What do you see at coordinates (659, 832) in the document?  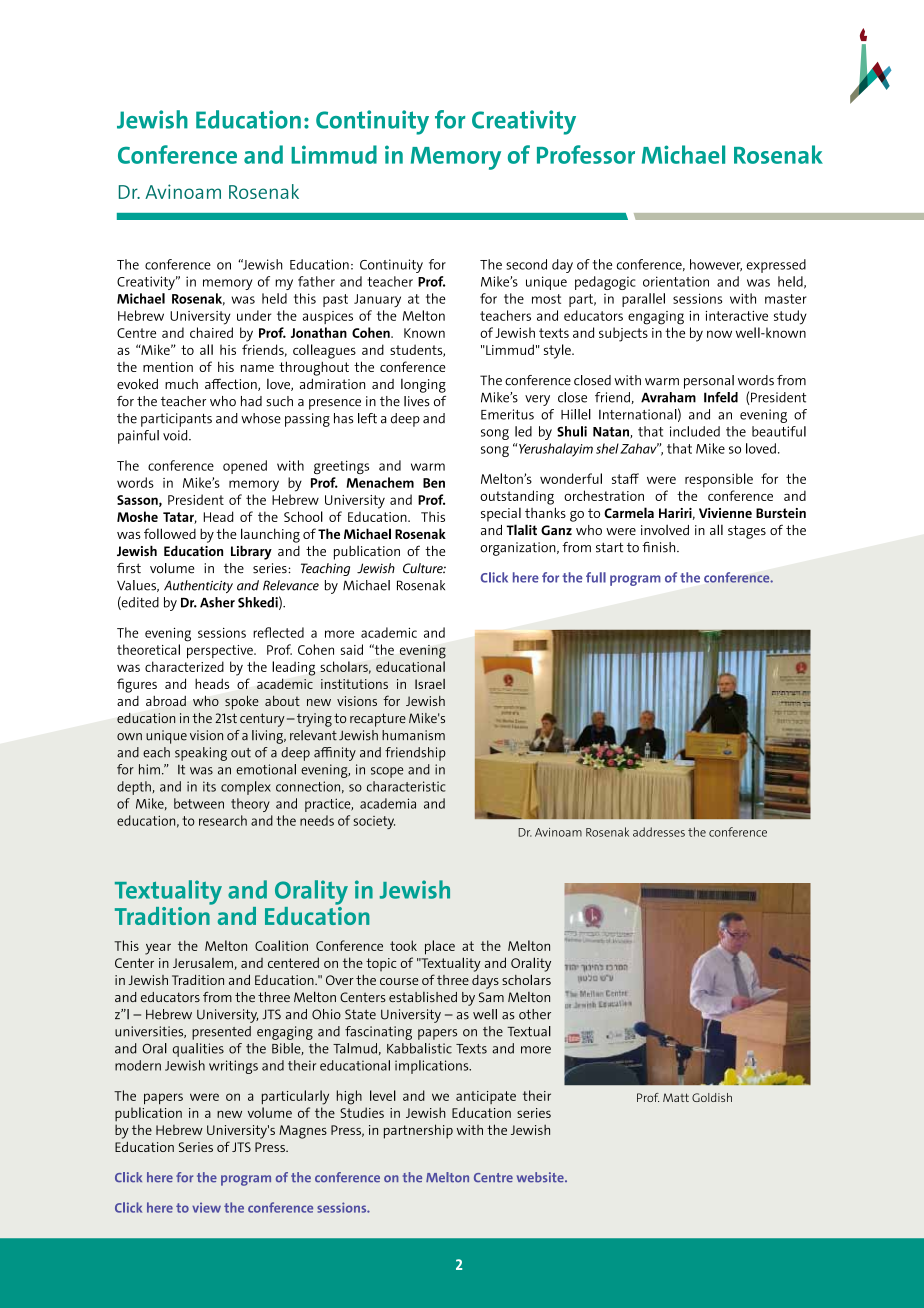 I see `addresses` at bounding box center [659, 832].
